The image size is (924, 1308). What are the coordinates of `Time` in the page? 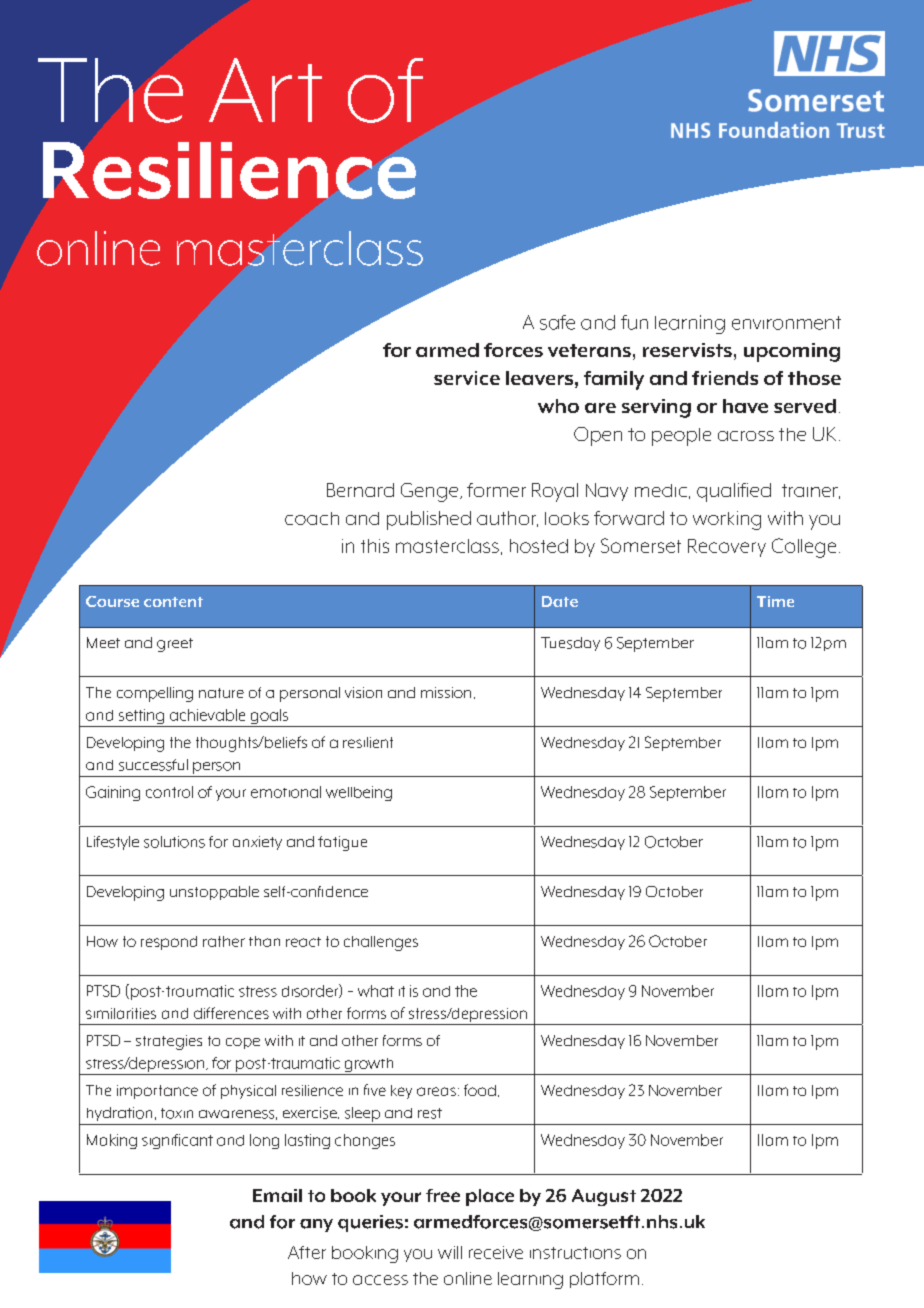 It's located at (775, 601).
